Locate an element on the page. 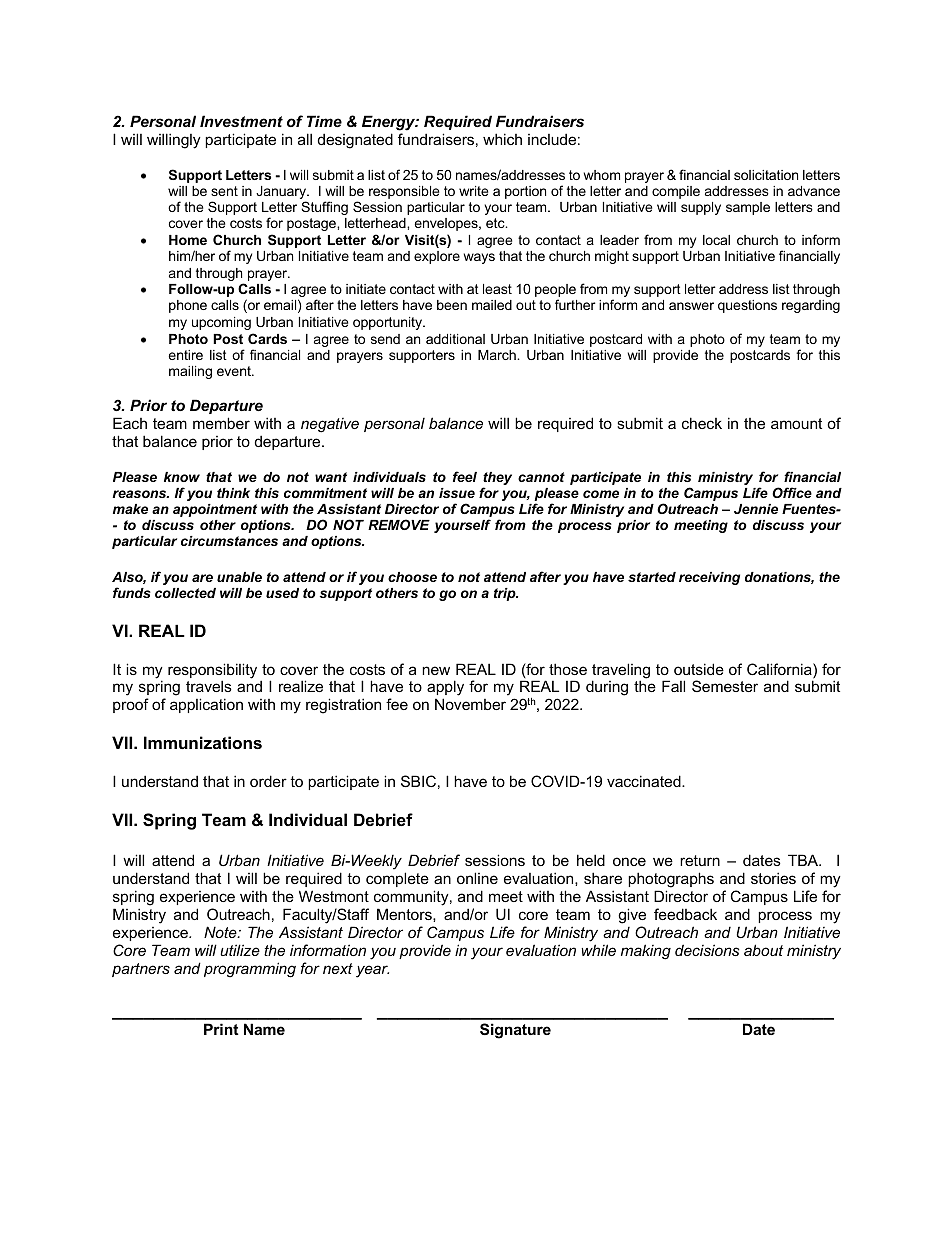 Image resolution: width=952 pixels, height=1233 pixels. March is located at coordinates (498, 355).
